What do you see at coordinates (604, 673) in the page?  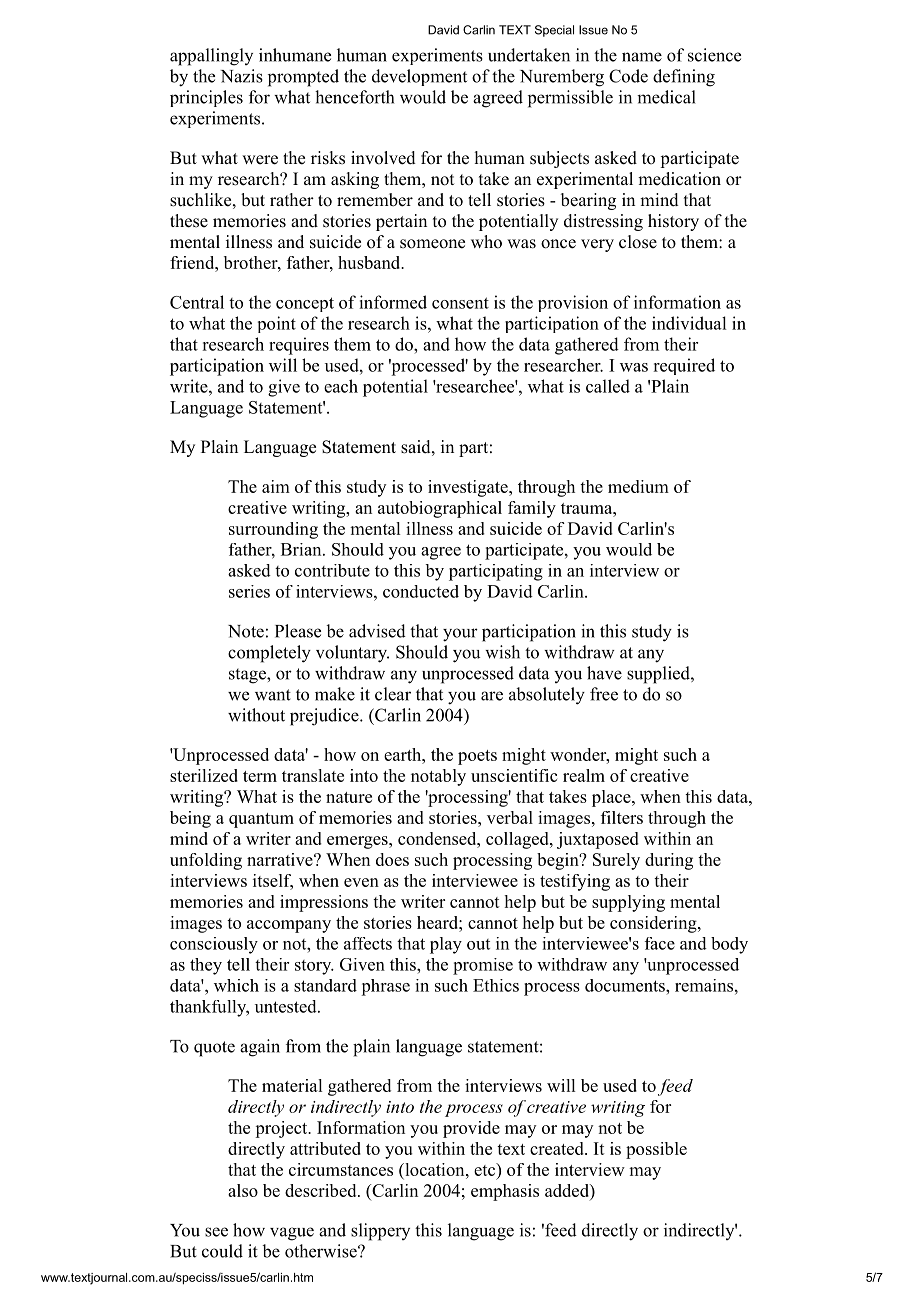 I see `have` at bounding box center [604, 673].
